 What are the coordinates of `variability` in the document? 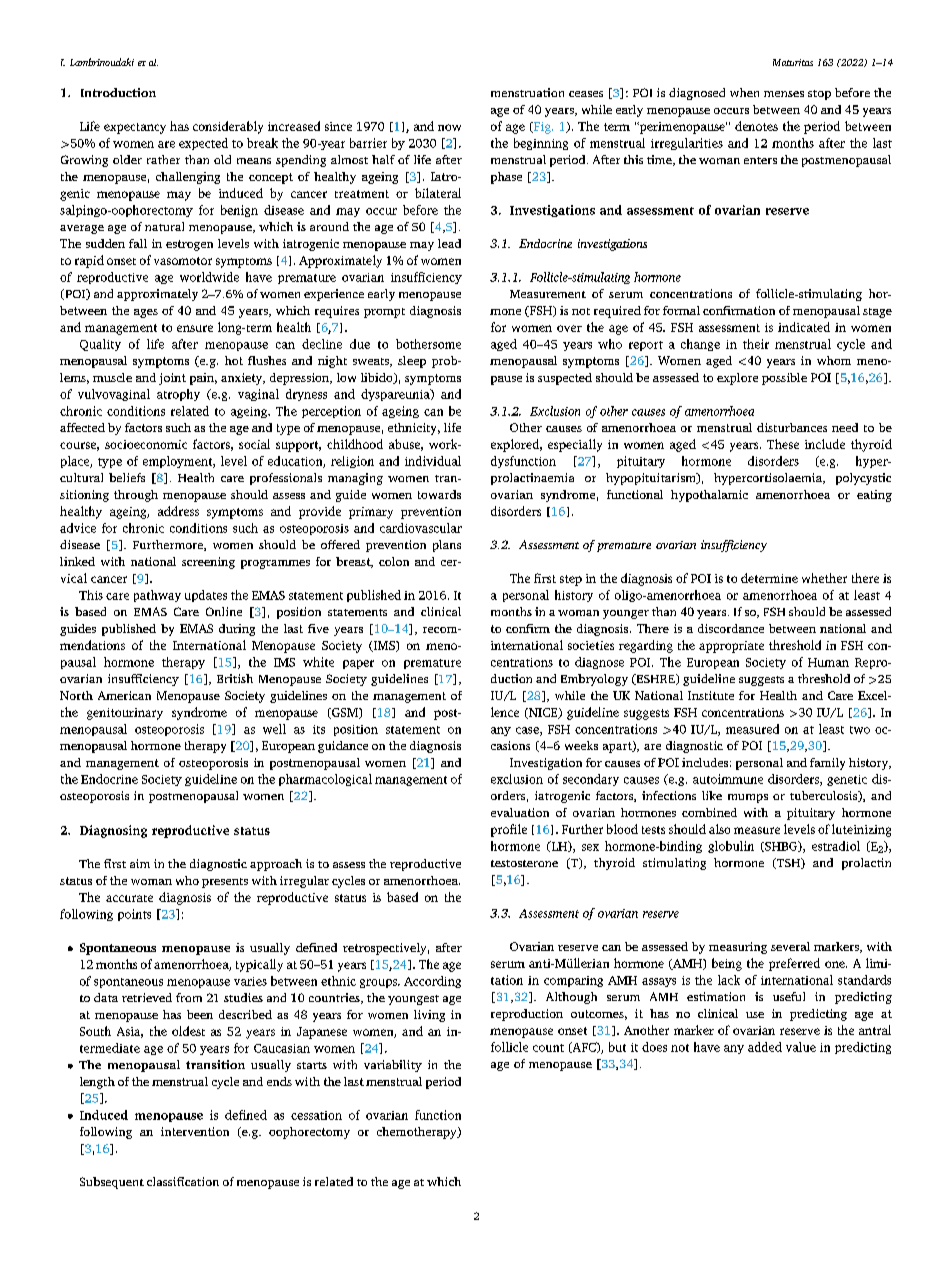 It's located at (393, 1066).
